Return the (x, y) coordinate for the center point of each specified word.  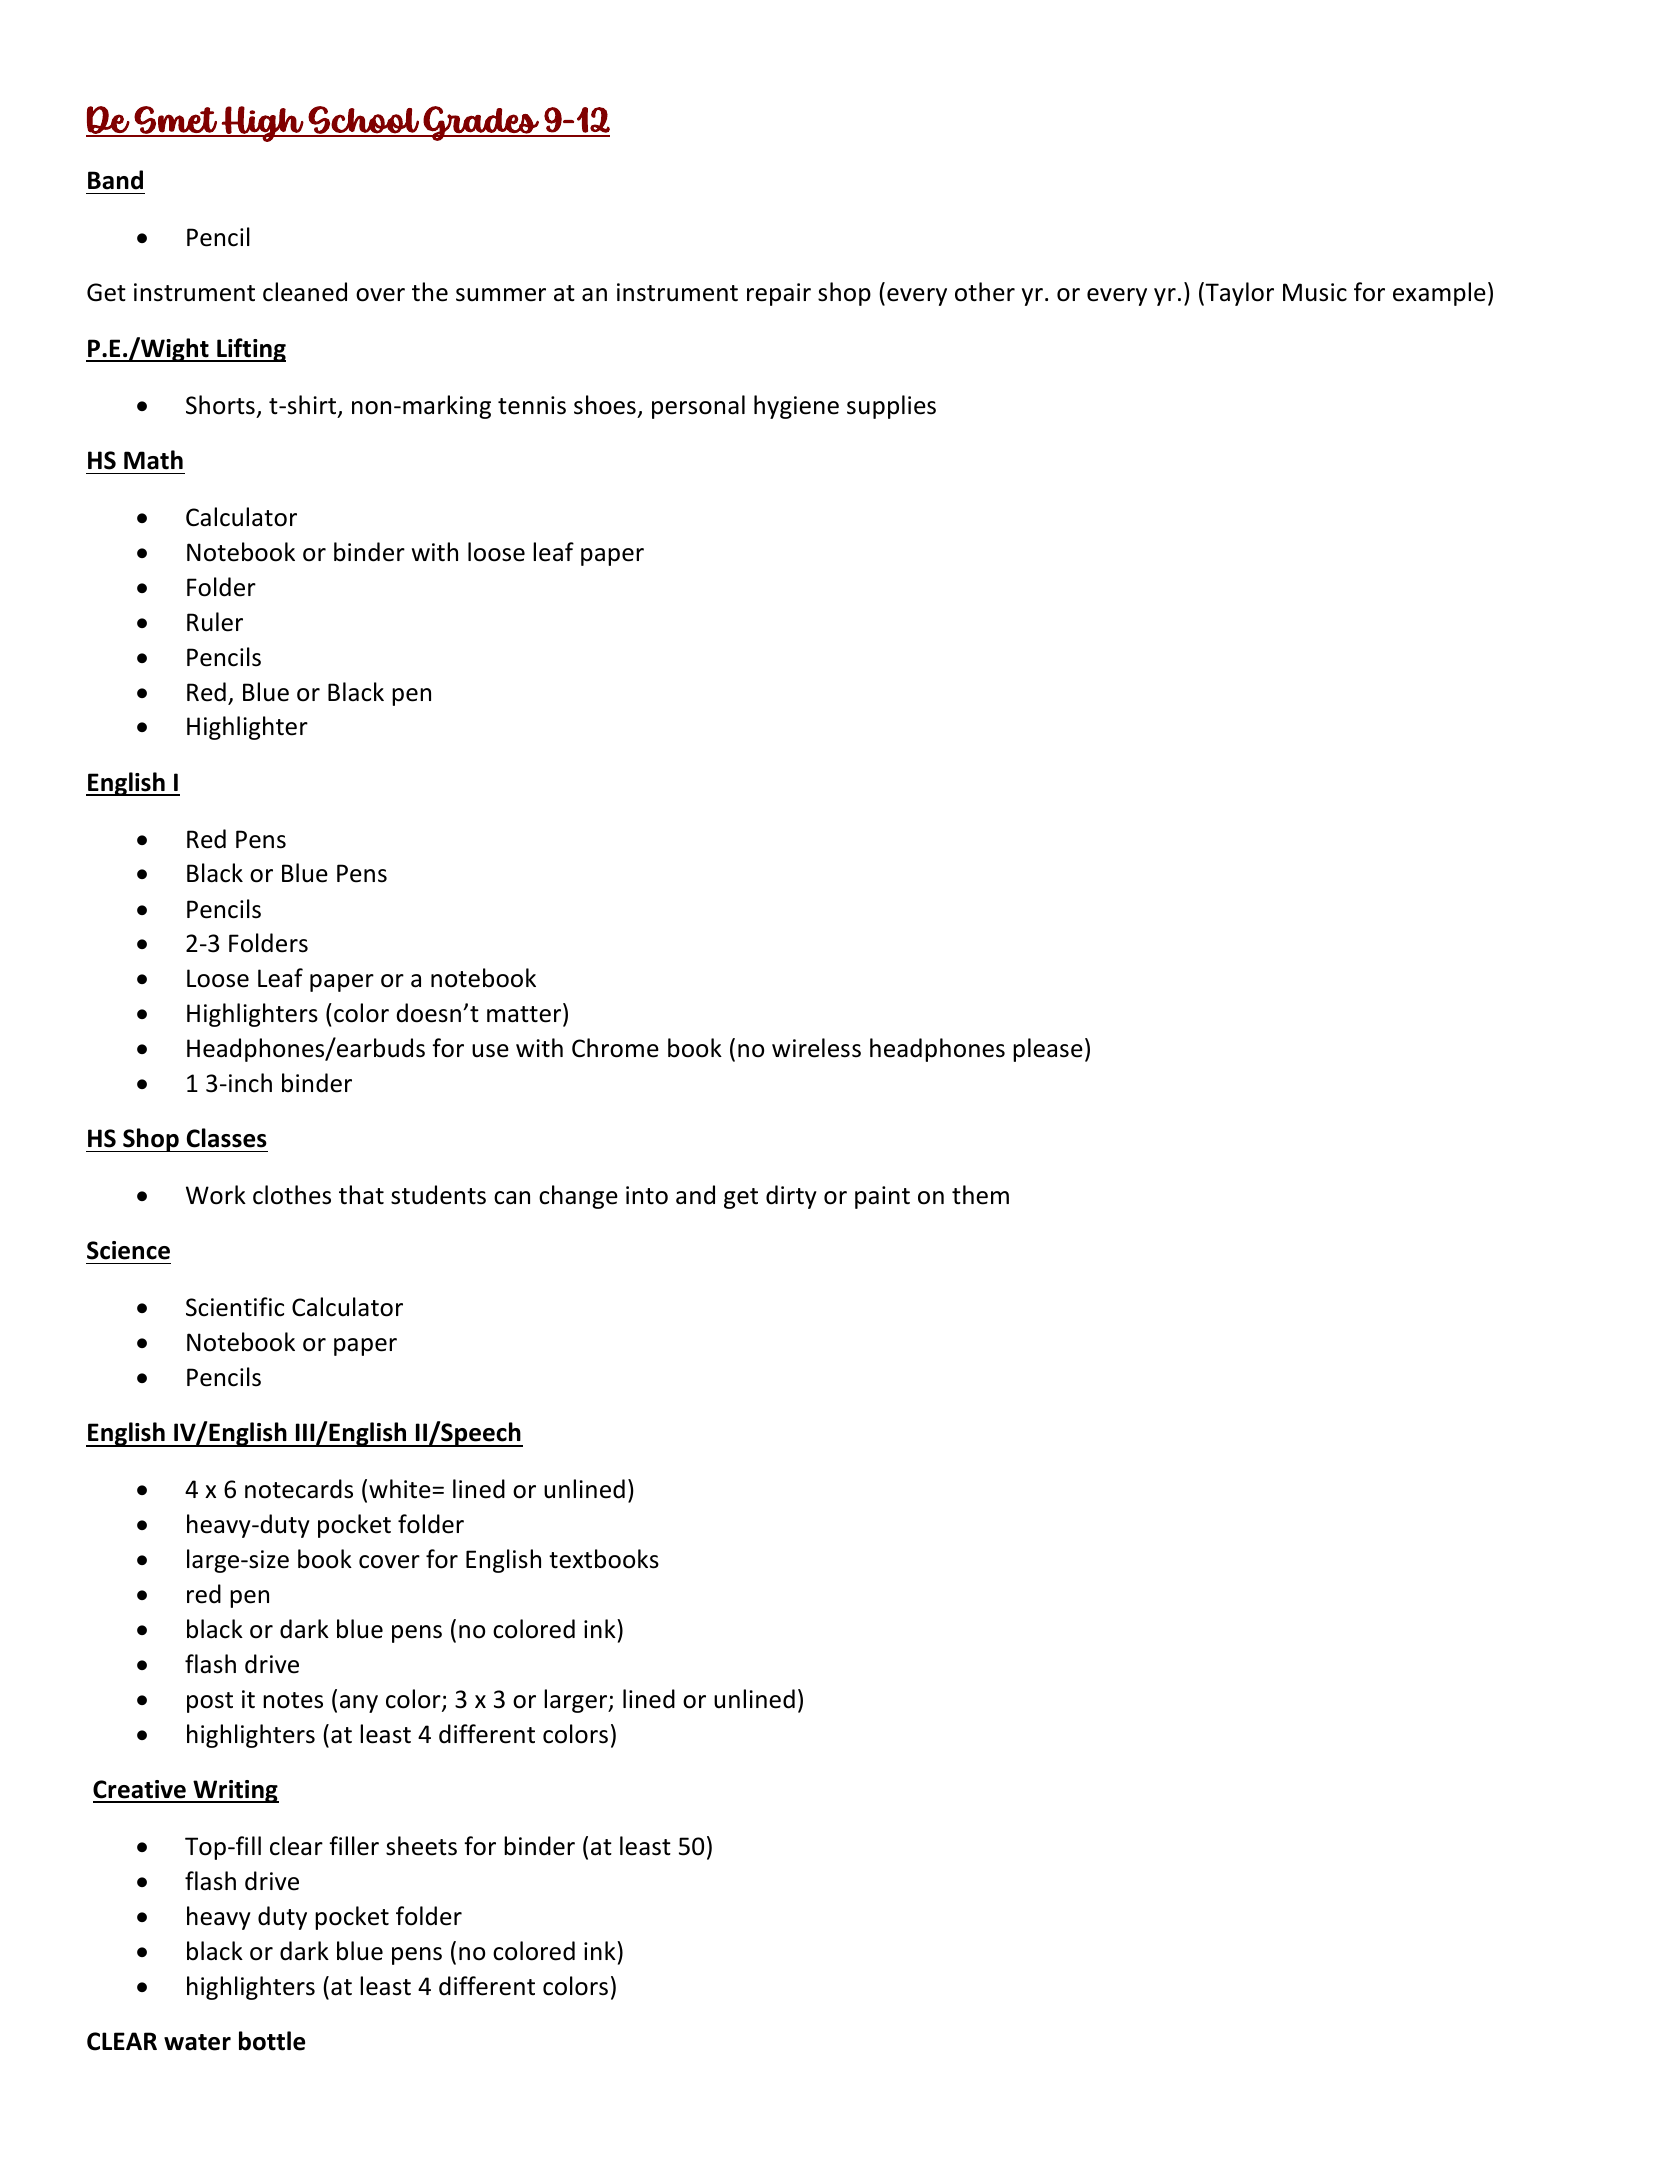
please (1048, 1050)
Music (1315, 292)
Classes (227, 1138)
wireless (816, 1048)
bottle (272, 2041)
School (364, 121)
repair (779, 294)
